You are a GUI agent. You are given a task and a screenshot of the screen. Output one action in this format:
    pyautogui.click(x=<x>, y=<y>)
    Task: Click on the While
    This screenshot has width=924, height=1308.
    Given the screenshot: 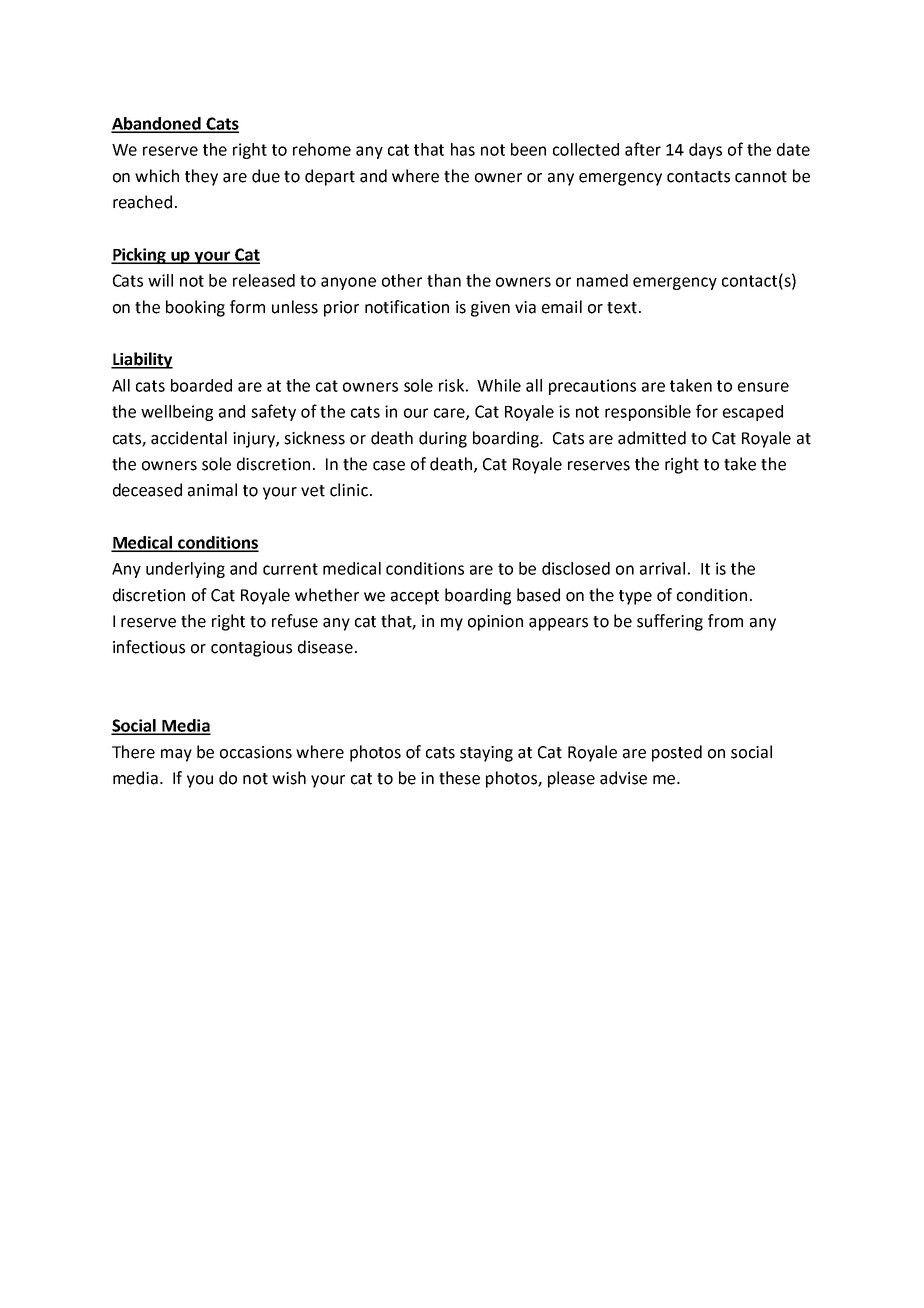 What is the action you would take?
    pyautogui.click(x=499, y=385)
